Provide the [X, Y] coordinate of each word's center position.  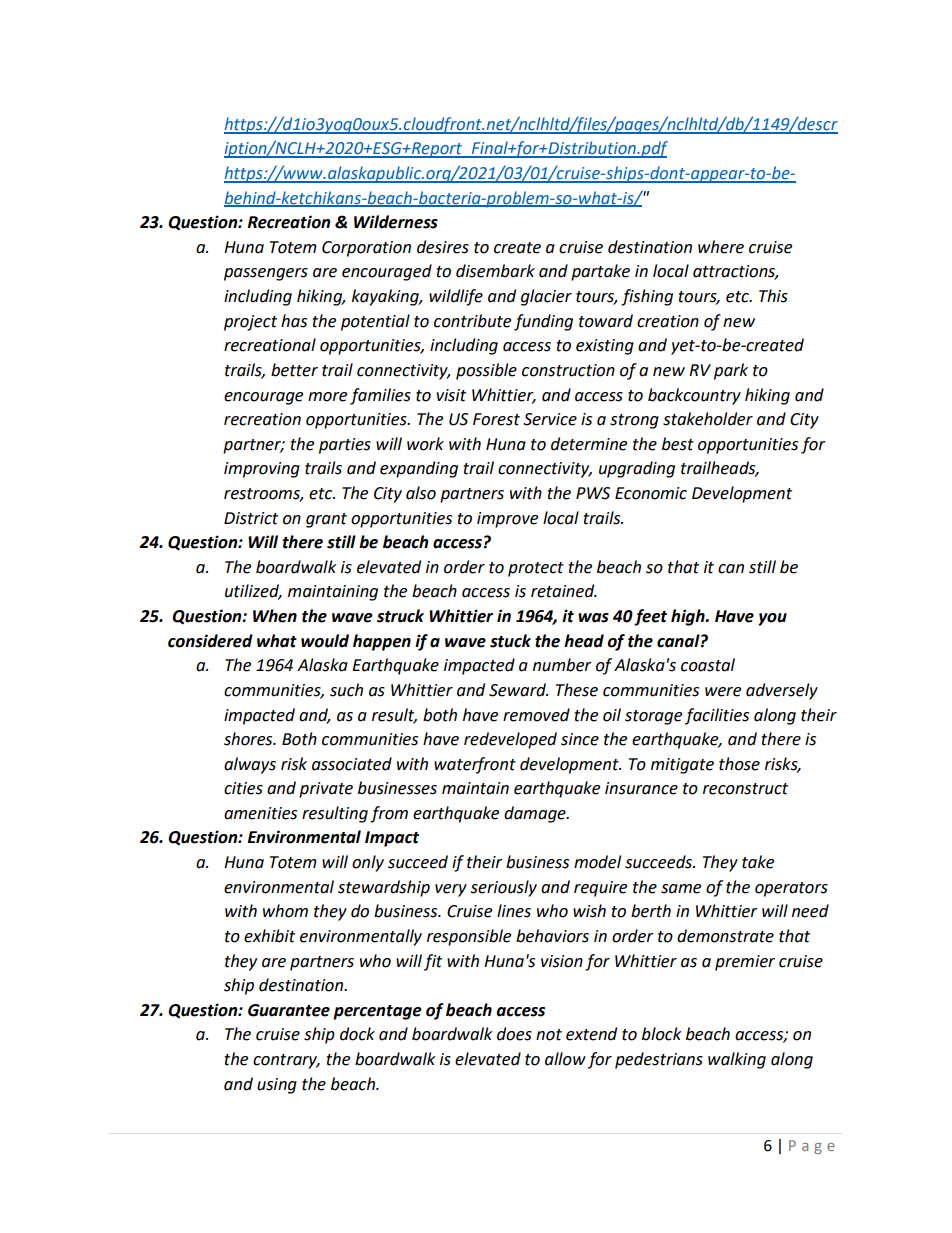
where [721, 247]
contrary [286, 1061]
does [514, 1034]
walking [737, 1060]
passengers [266, 274]
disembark [495, 271]
